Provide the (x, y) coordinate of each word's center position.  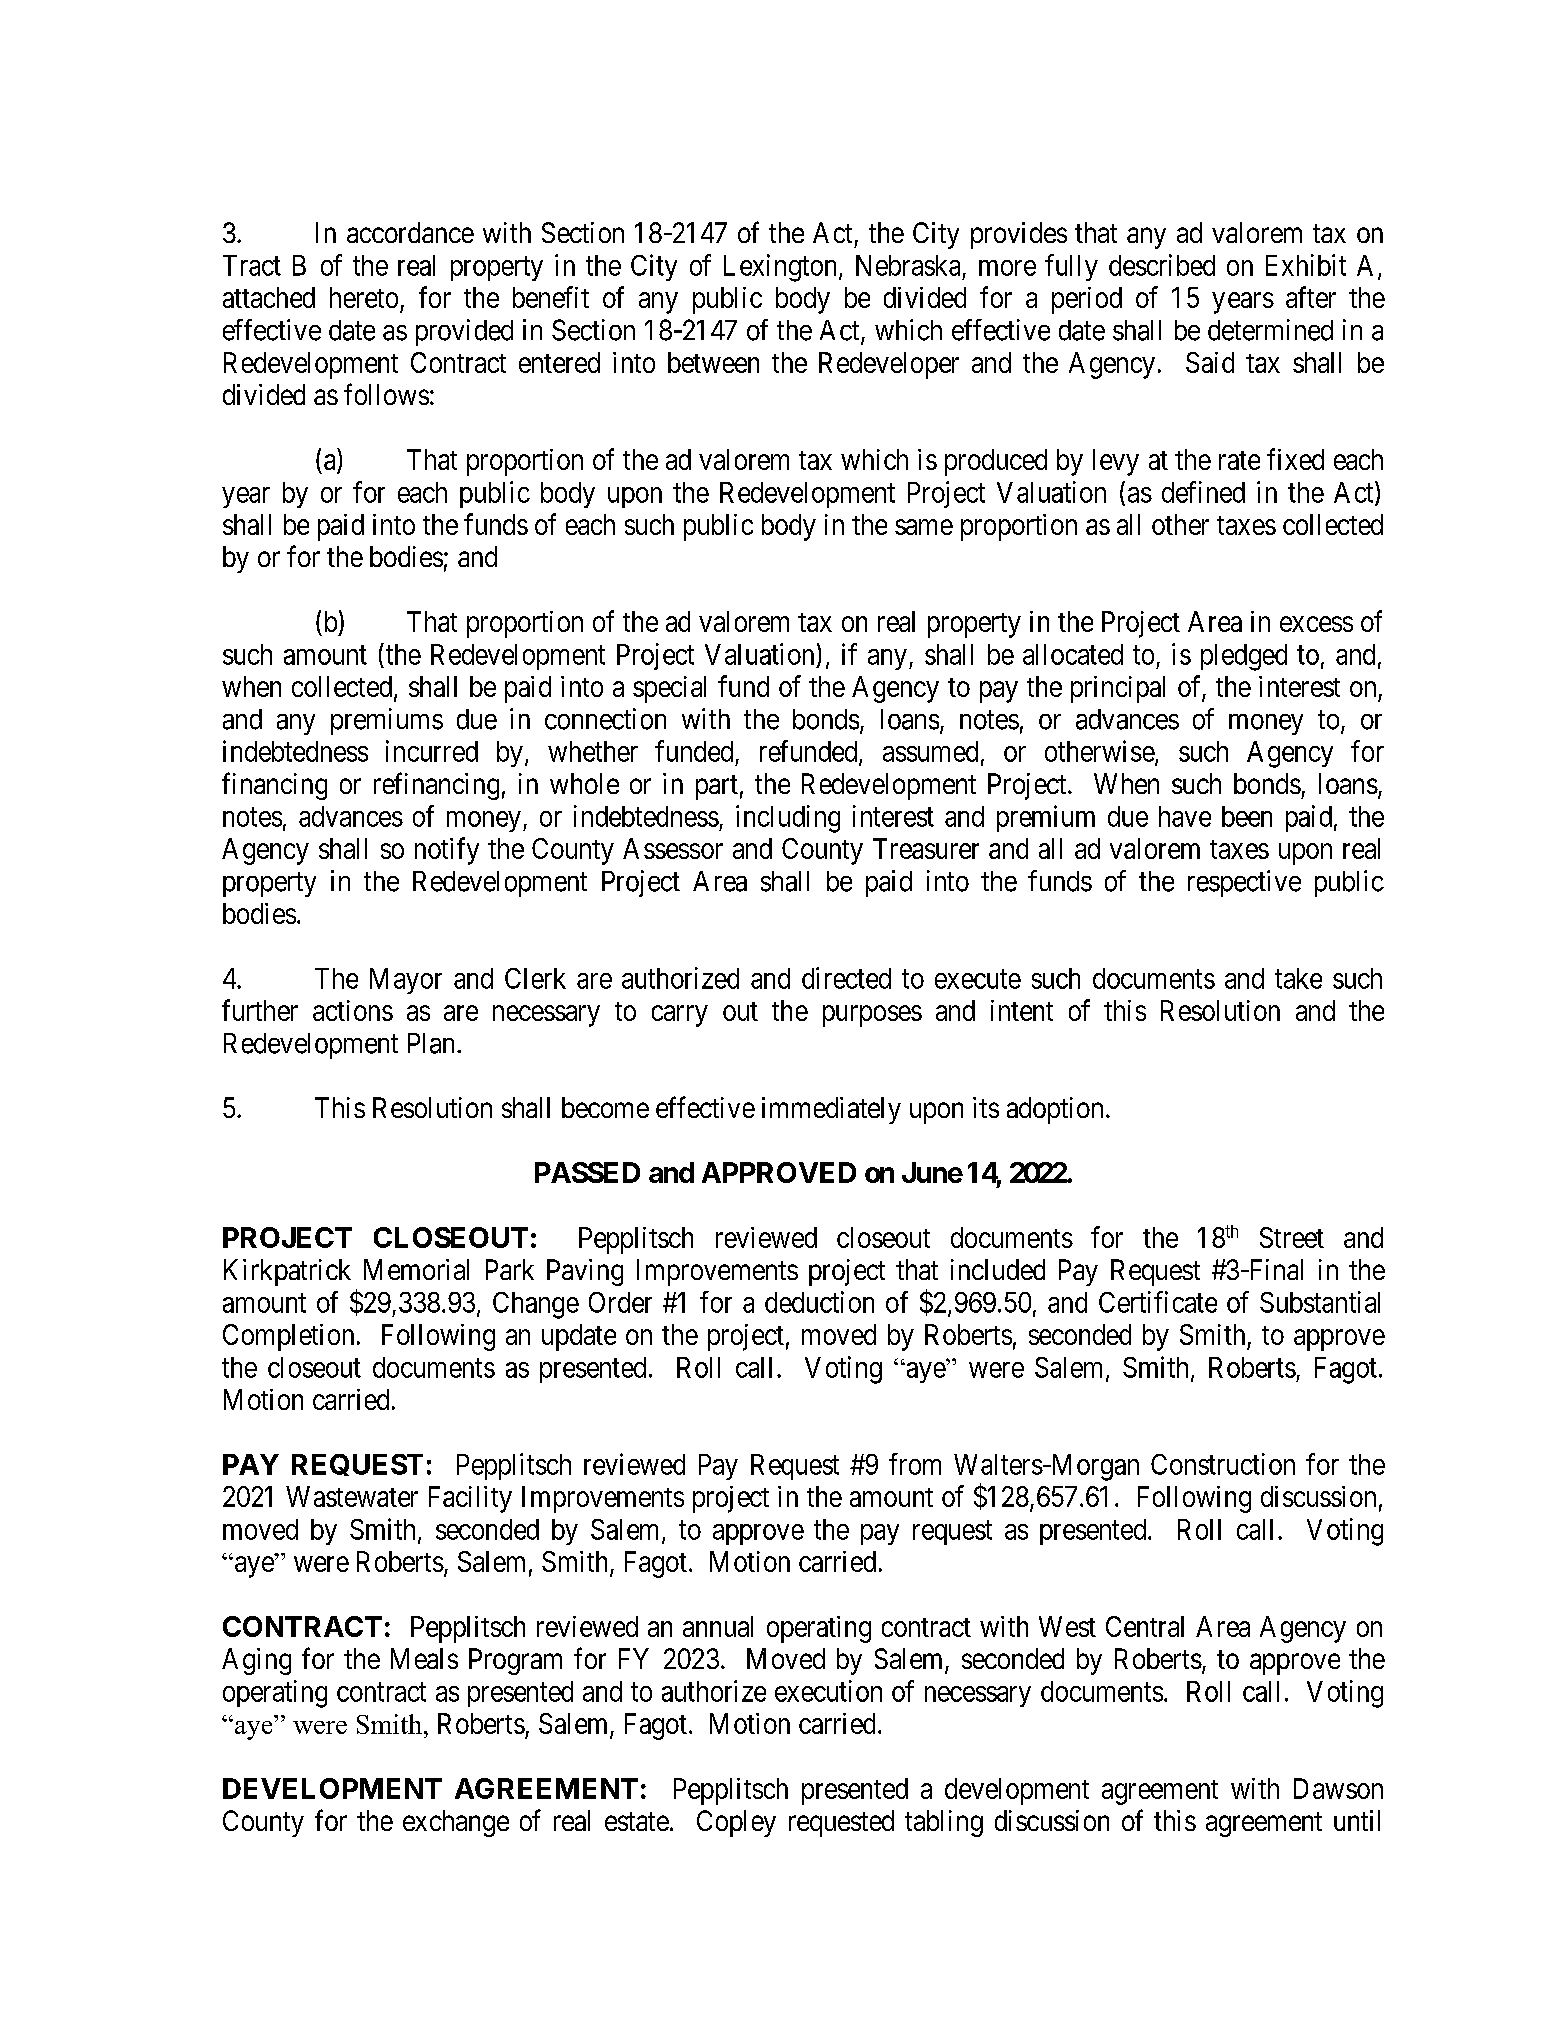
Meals (424, 1658)
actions (353, 1010)
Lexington (782, 268)
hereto (364, 297)
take (1298, 978)
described (1162, 265)
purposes (872, 1016)
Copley (736, 1823)
